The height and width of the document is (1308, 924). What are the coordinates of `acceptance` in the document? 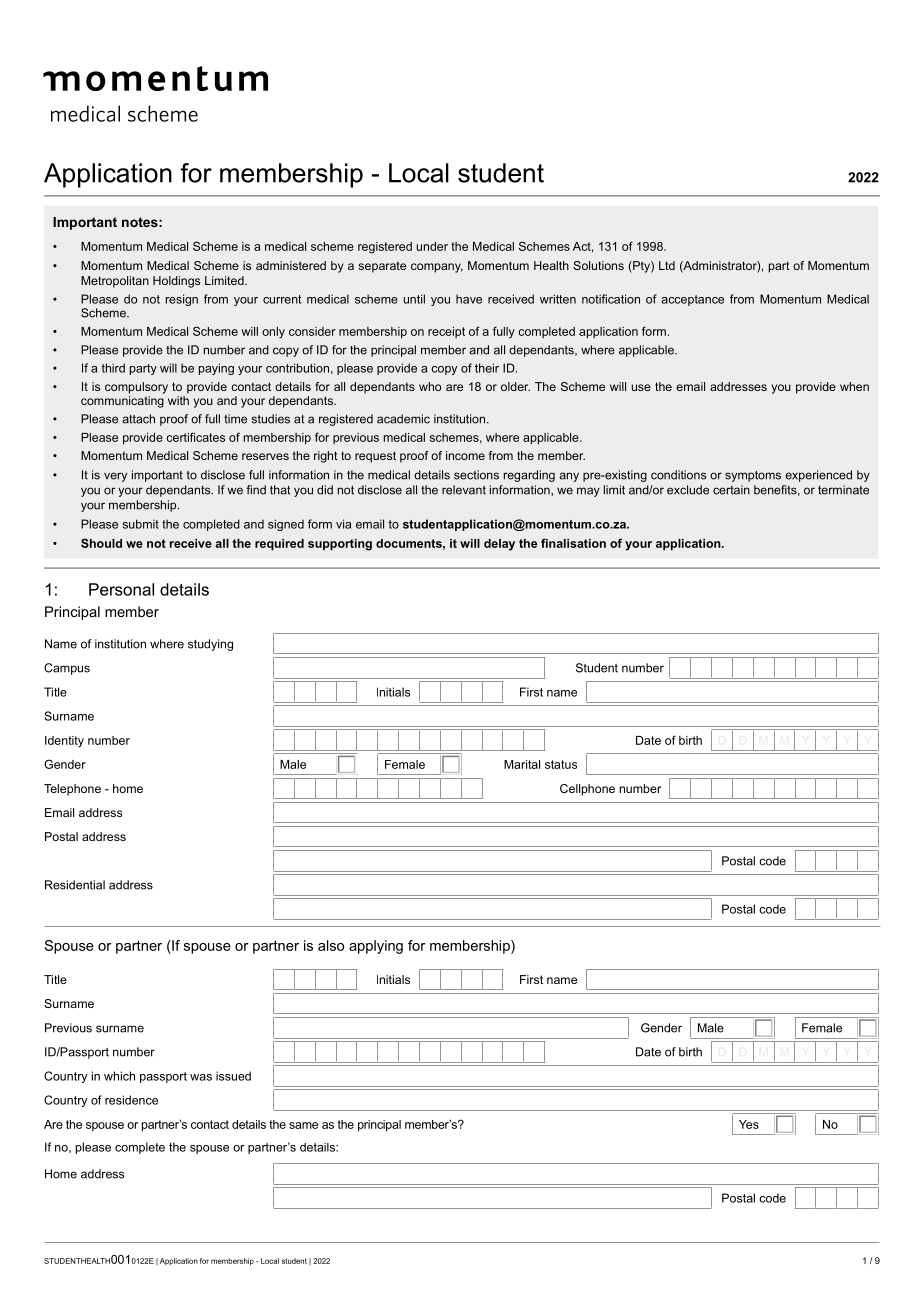 It's located at (692, 300).
